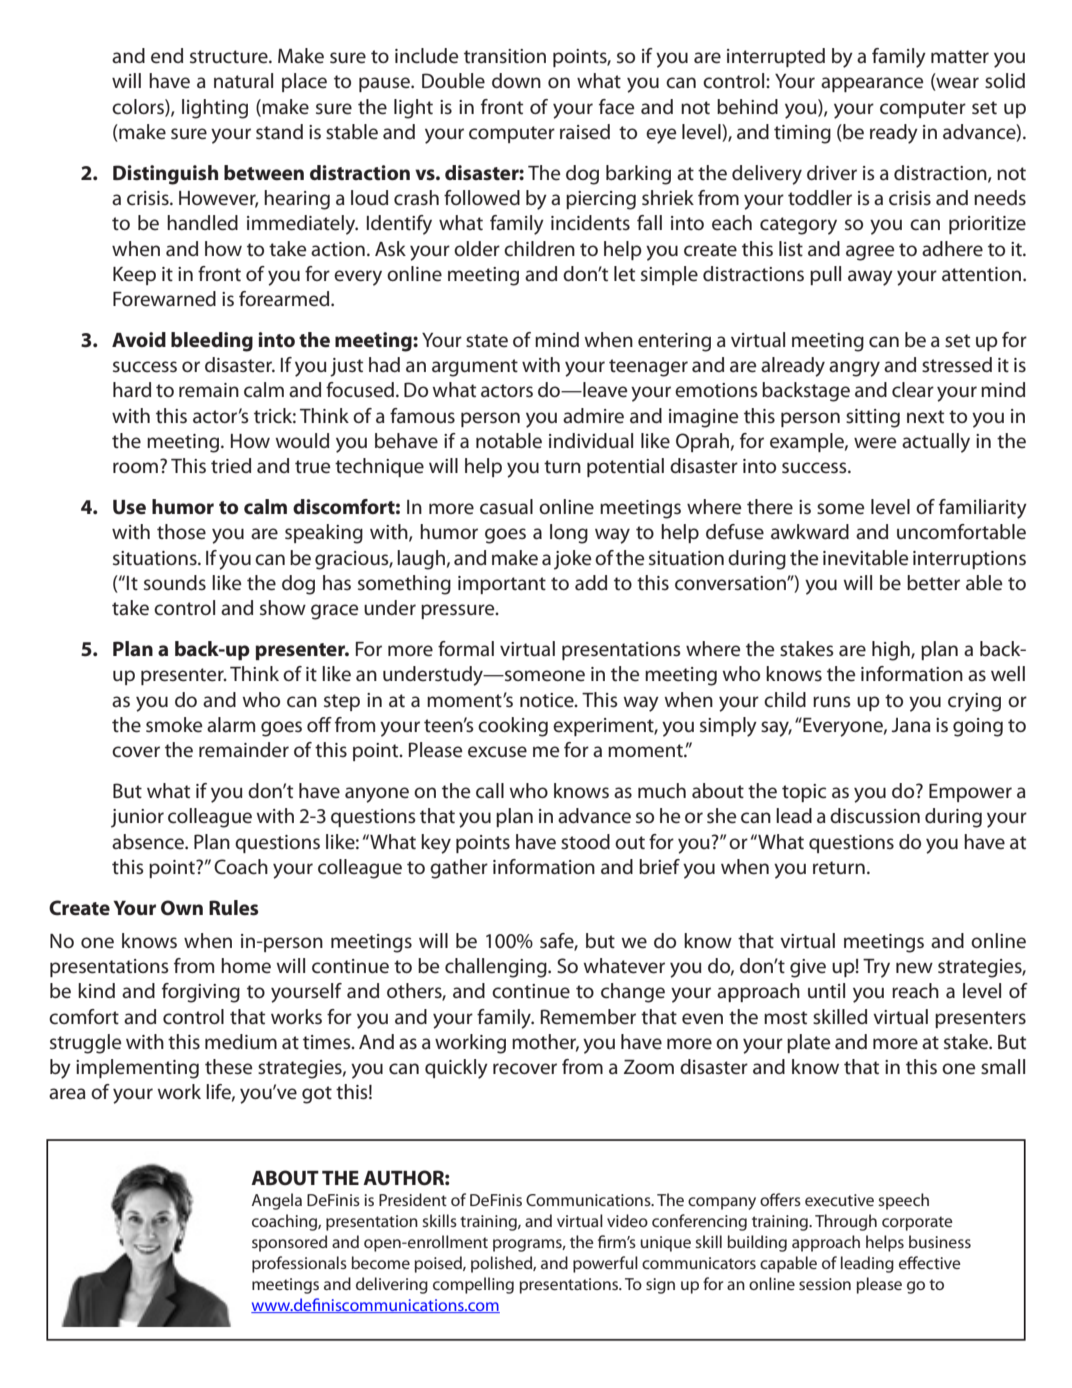  What do you see at coordinates (139, 107) in the screenshot?
I see `colors` at bounding box center [139, 107].
